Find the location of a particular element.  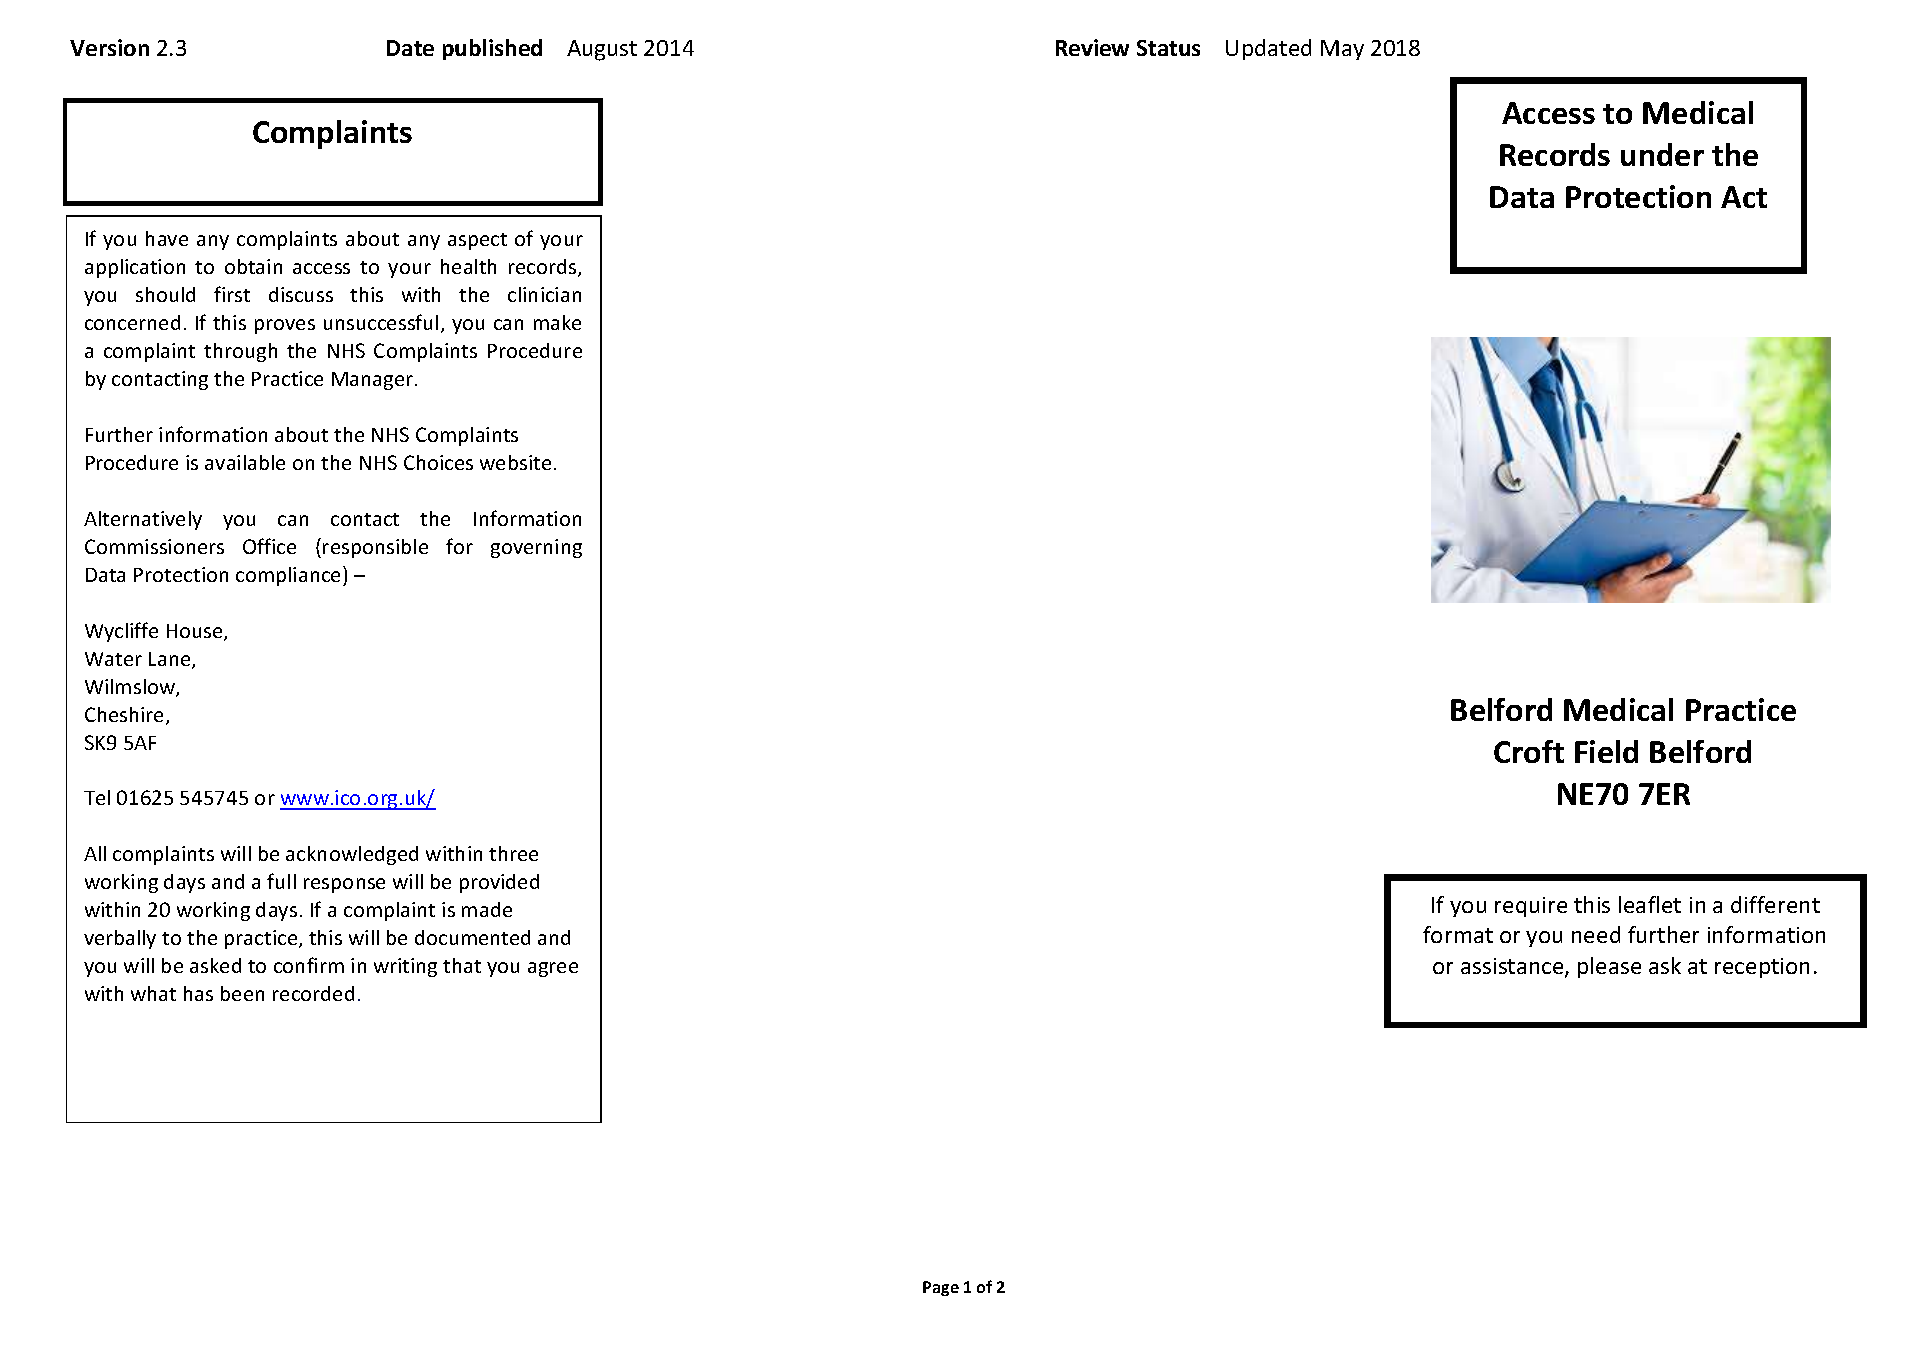

proves is located at coordinates (285, 326).
